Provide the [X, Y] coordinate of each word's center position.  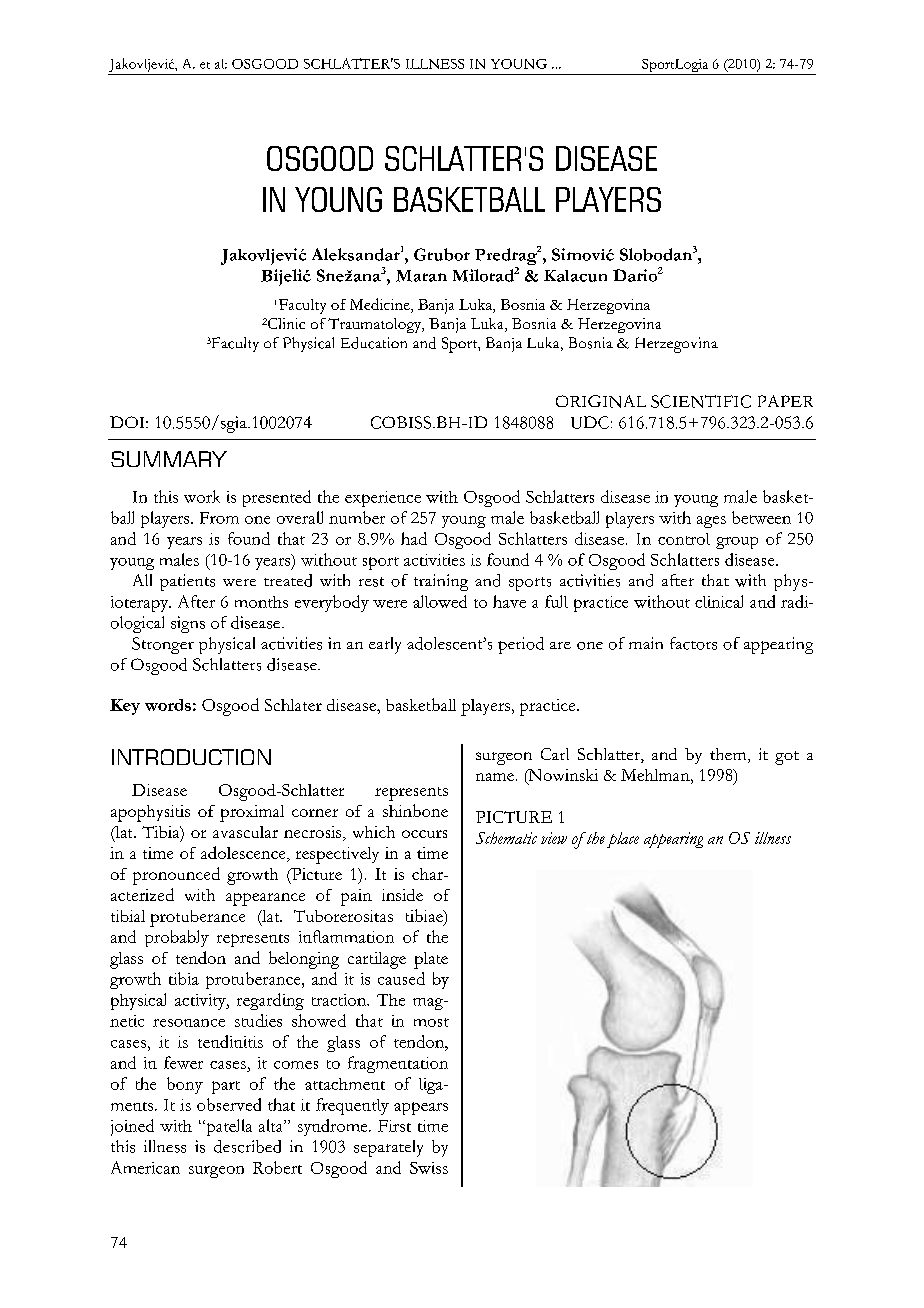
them [729, 755]
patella [228, 1127]
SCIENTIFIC [701, 401]
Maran [421, 276]
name [495, 777]
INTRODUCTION [191, 757]
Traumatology [376, 325]
